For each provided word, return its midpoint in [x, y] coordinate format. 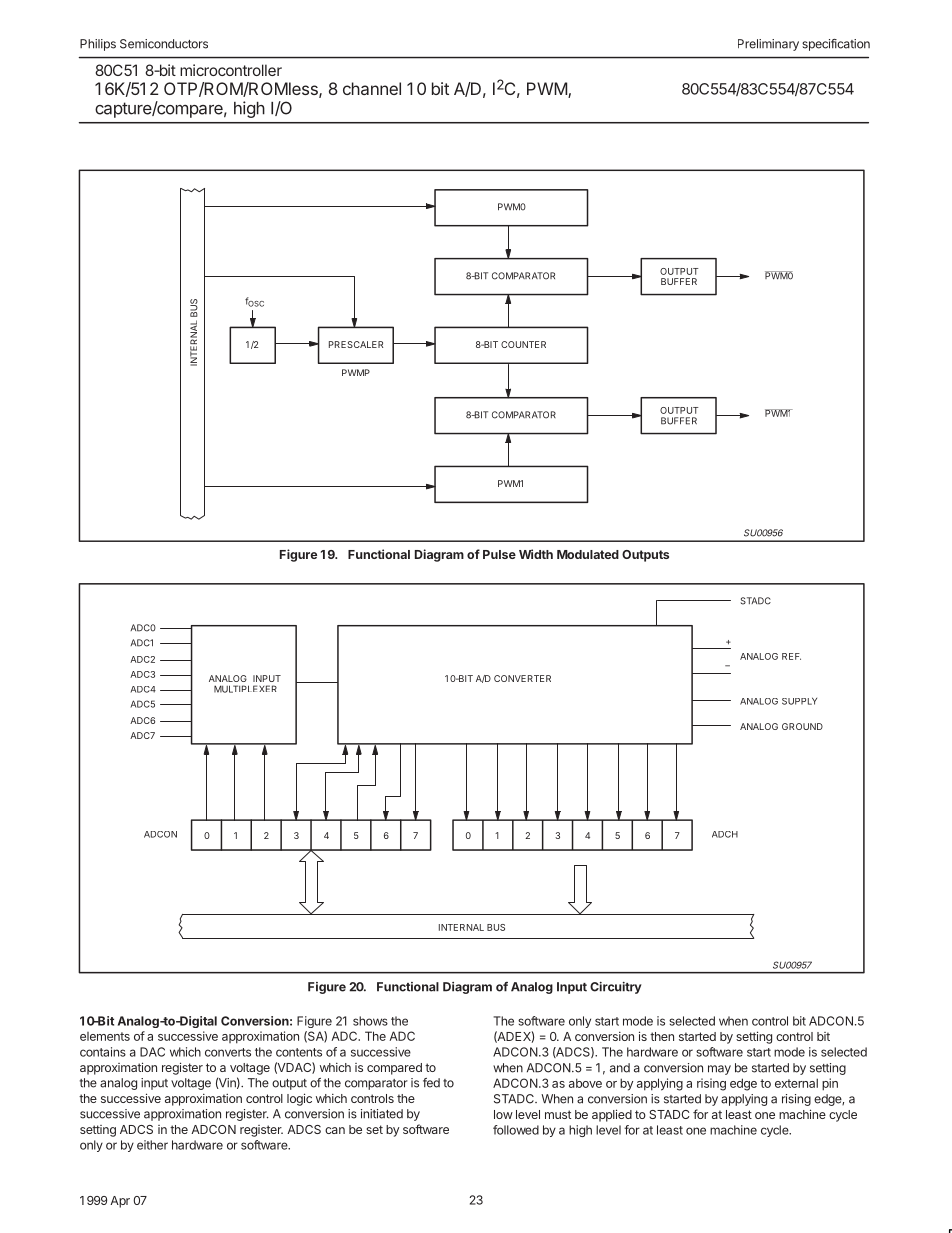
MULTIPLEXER [245, 689]
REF [791, 656]
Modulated [588, 554]
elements [105, 1036]
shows [370, 1021]
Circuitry [616, 988]
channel [372, 88]
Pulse [499, 554]
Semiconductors [164, 44]
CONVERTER [522, 678]
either [152, 1145]
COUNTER [523, 344]
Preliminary [768, 45]
